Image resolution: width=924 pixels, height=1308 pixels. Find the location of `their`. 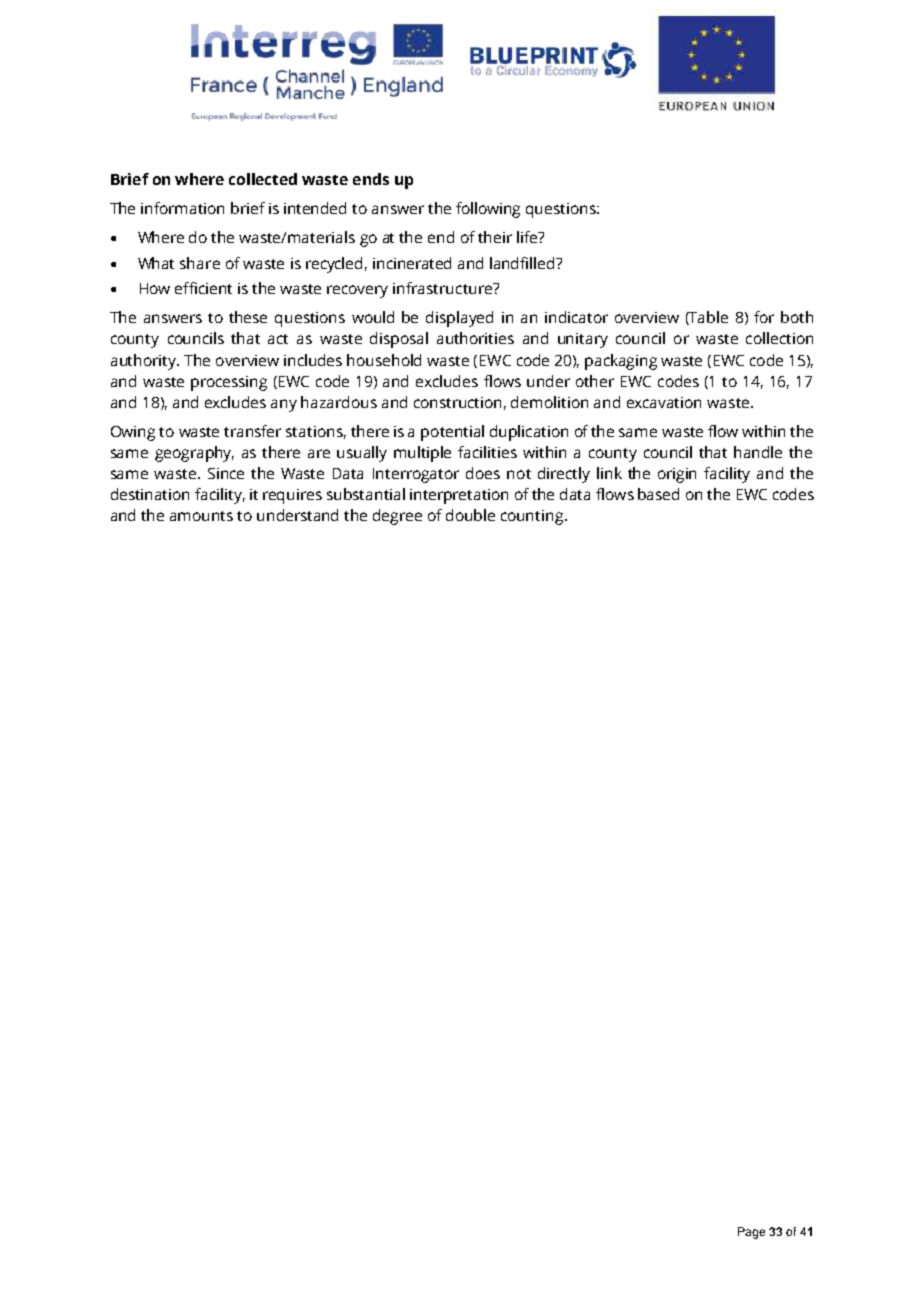

their is located at coordinates (495, 237).
